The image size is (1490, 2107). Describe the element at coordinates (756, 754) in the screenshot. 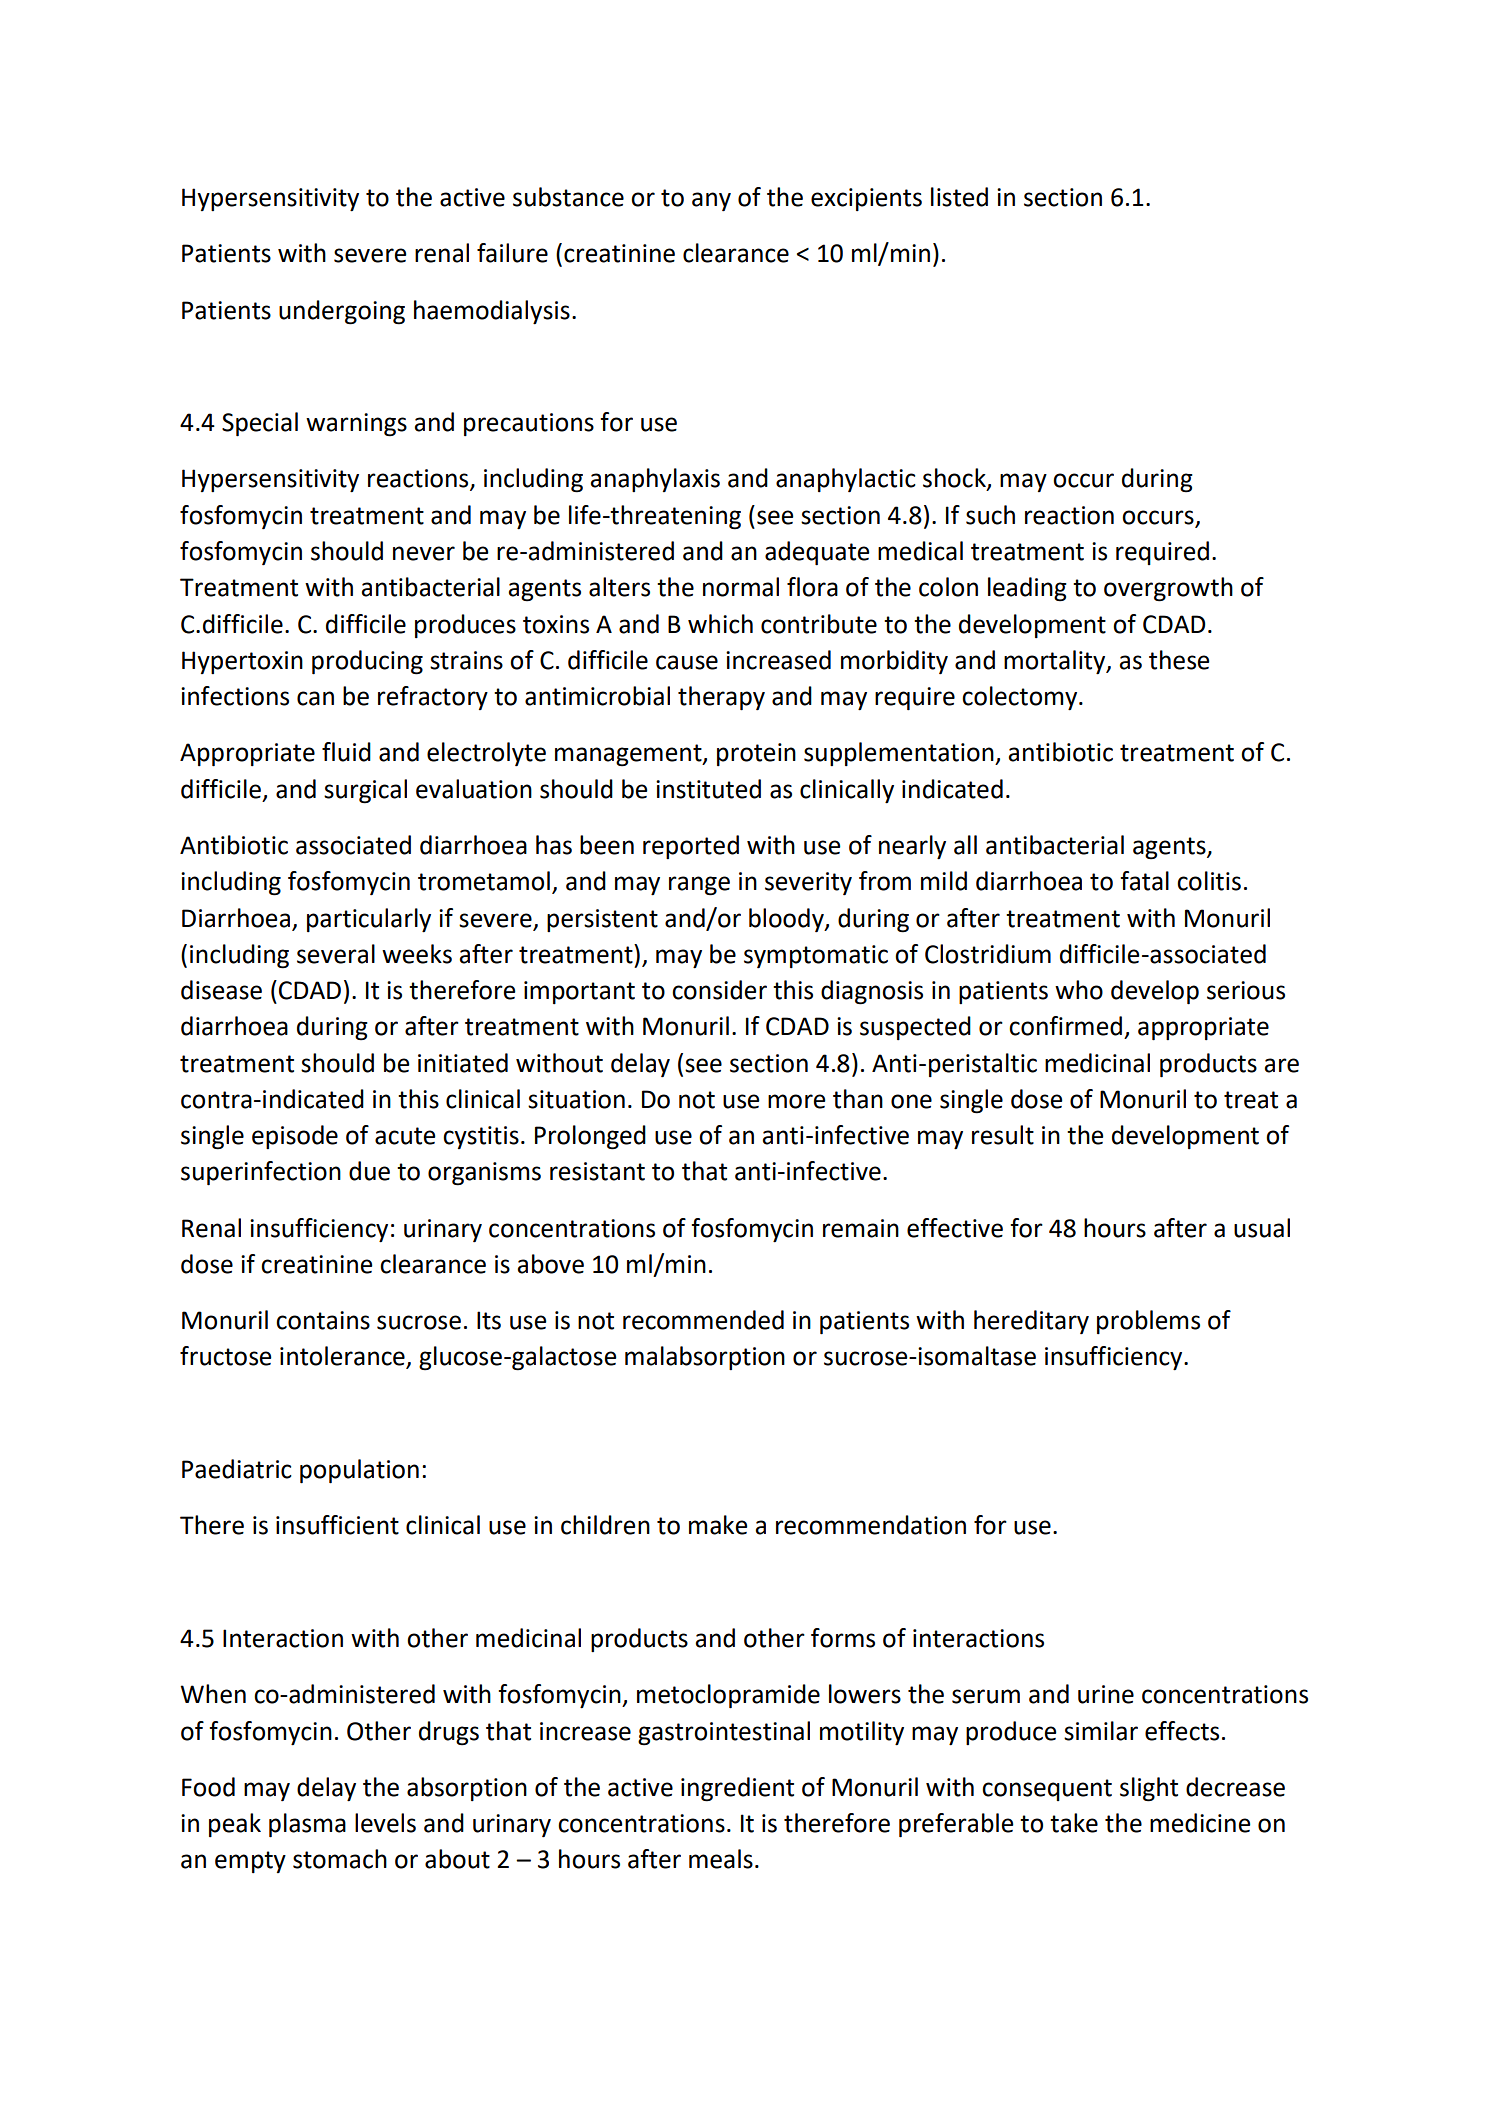

I see `protein` at that location.
